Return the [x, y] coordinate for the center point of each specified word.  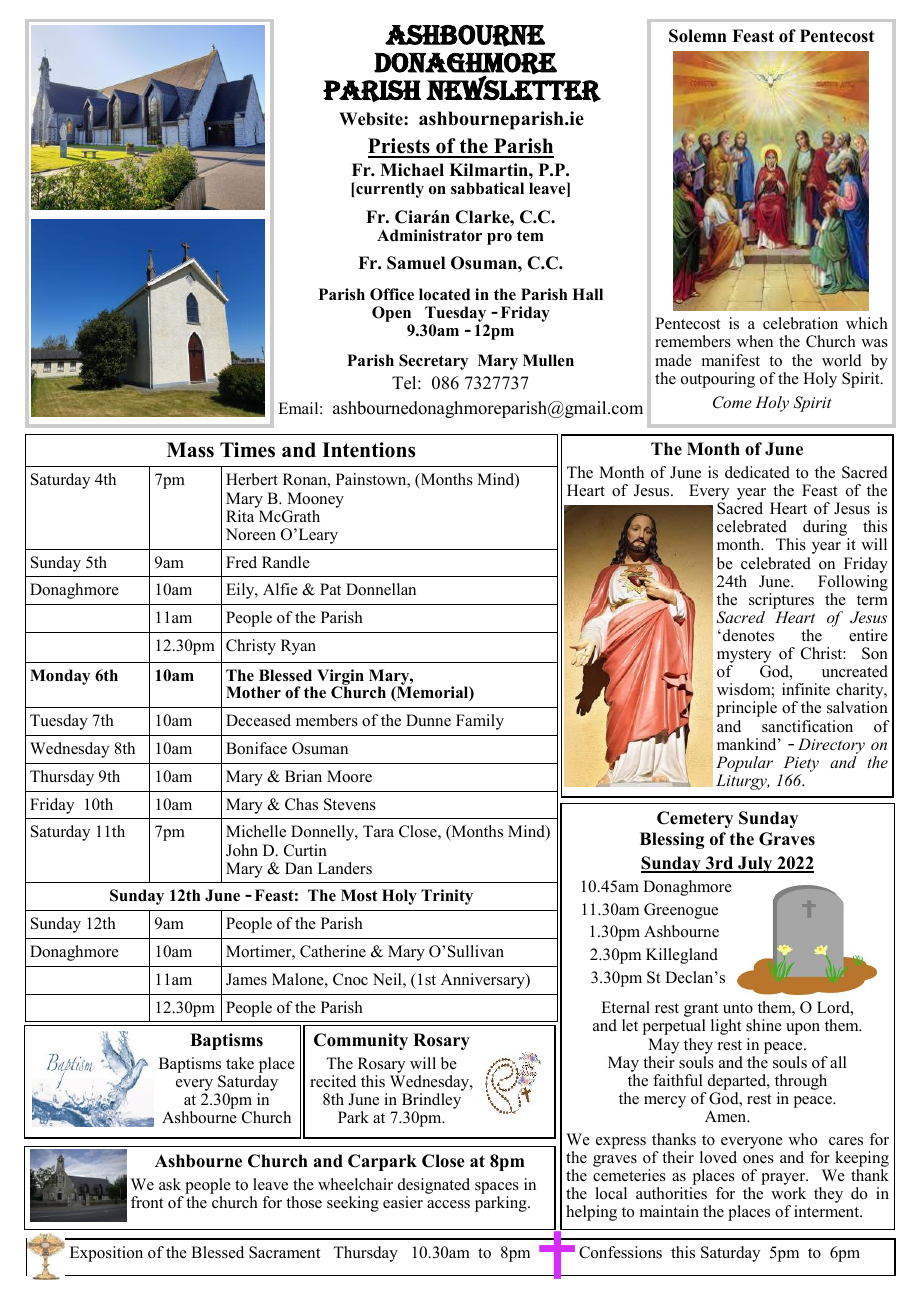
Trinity [447, 897]
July [755, 864]
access [448, 1204]
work [788, 1193]
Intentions [368, 450]
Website [372, 119]
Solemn [698, 36]
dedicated [757, 472]
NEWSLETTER [513, 88]
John [242, 850]
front [147, 1202]
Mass [190, 450]
